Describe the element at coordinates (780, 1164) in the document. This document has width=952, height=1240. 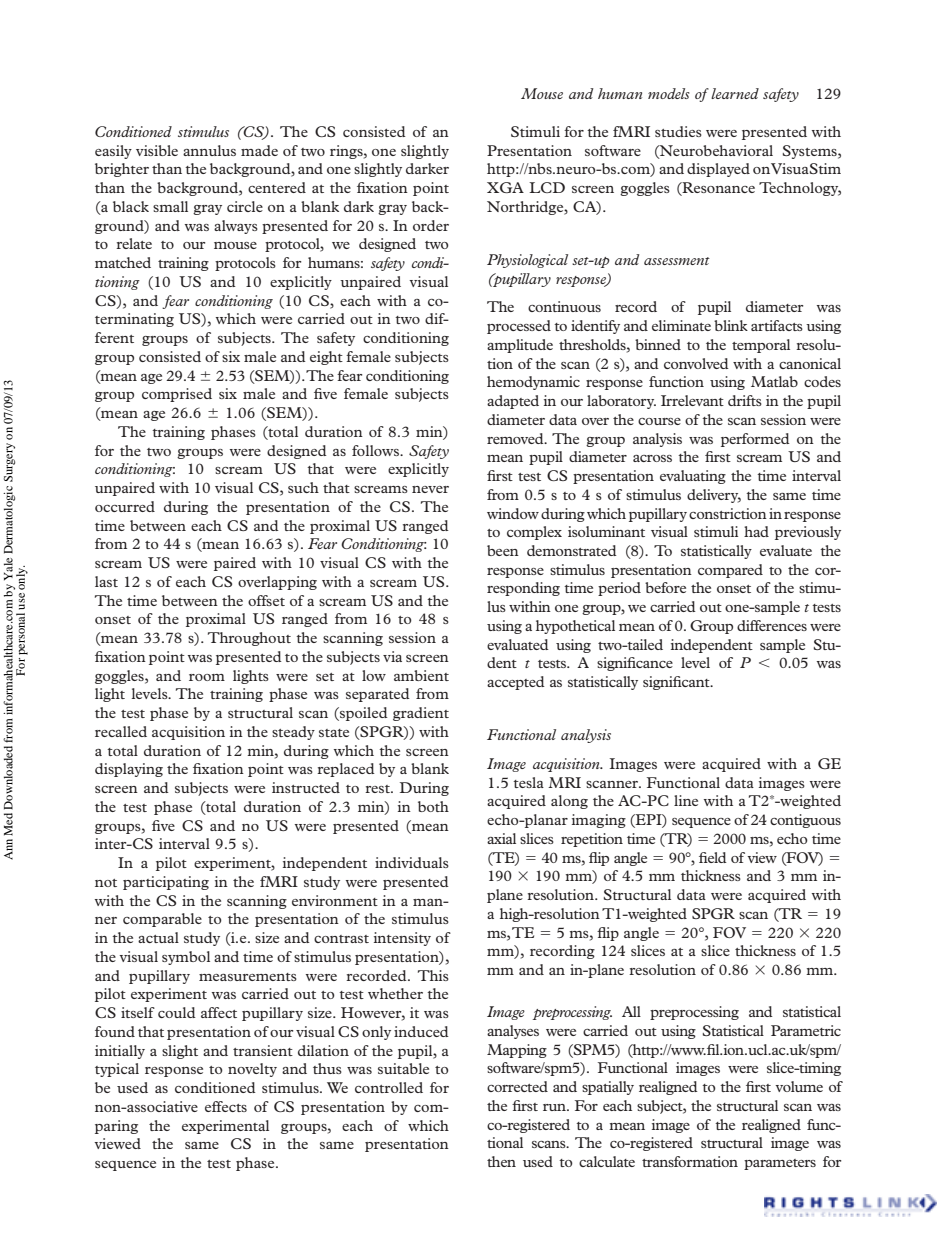
I see `parameters` at that location.
